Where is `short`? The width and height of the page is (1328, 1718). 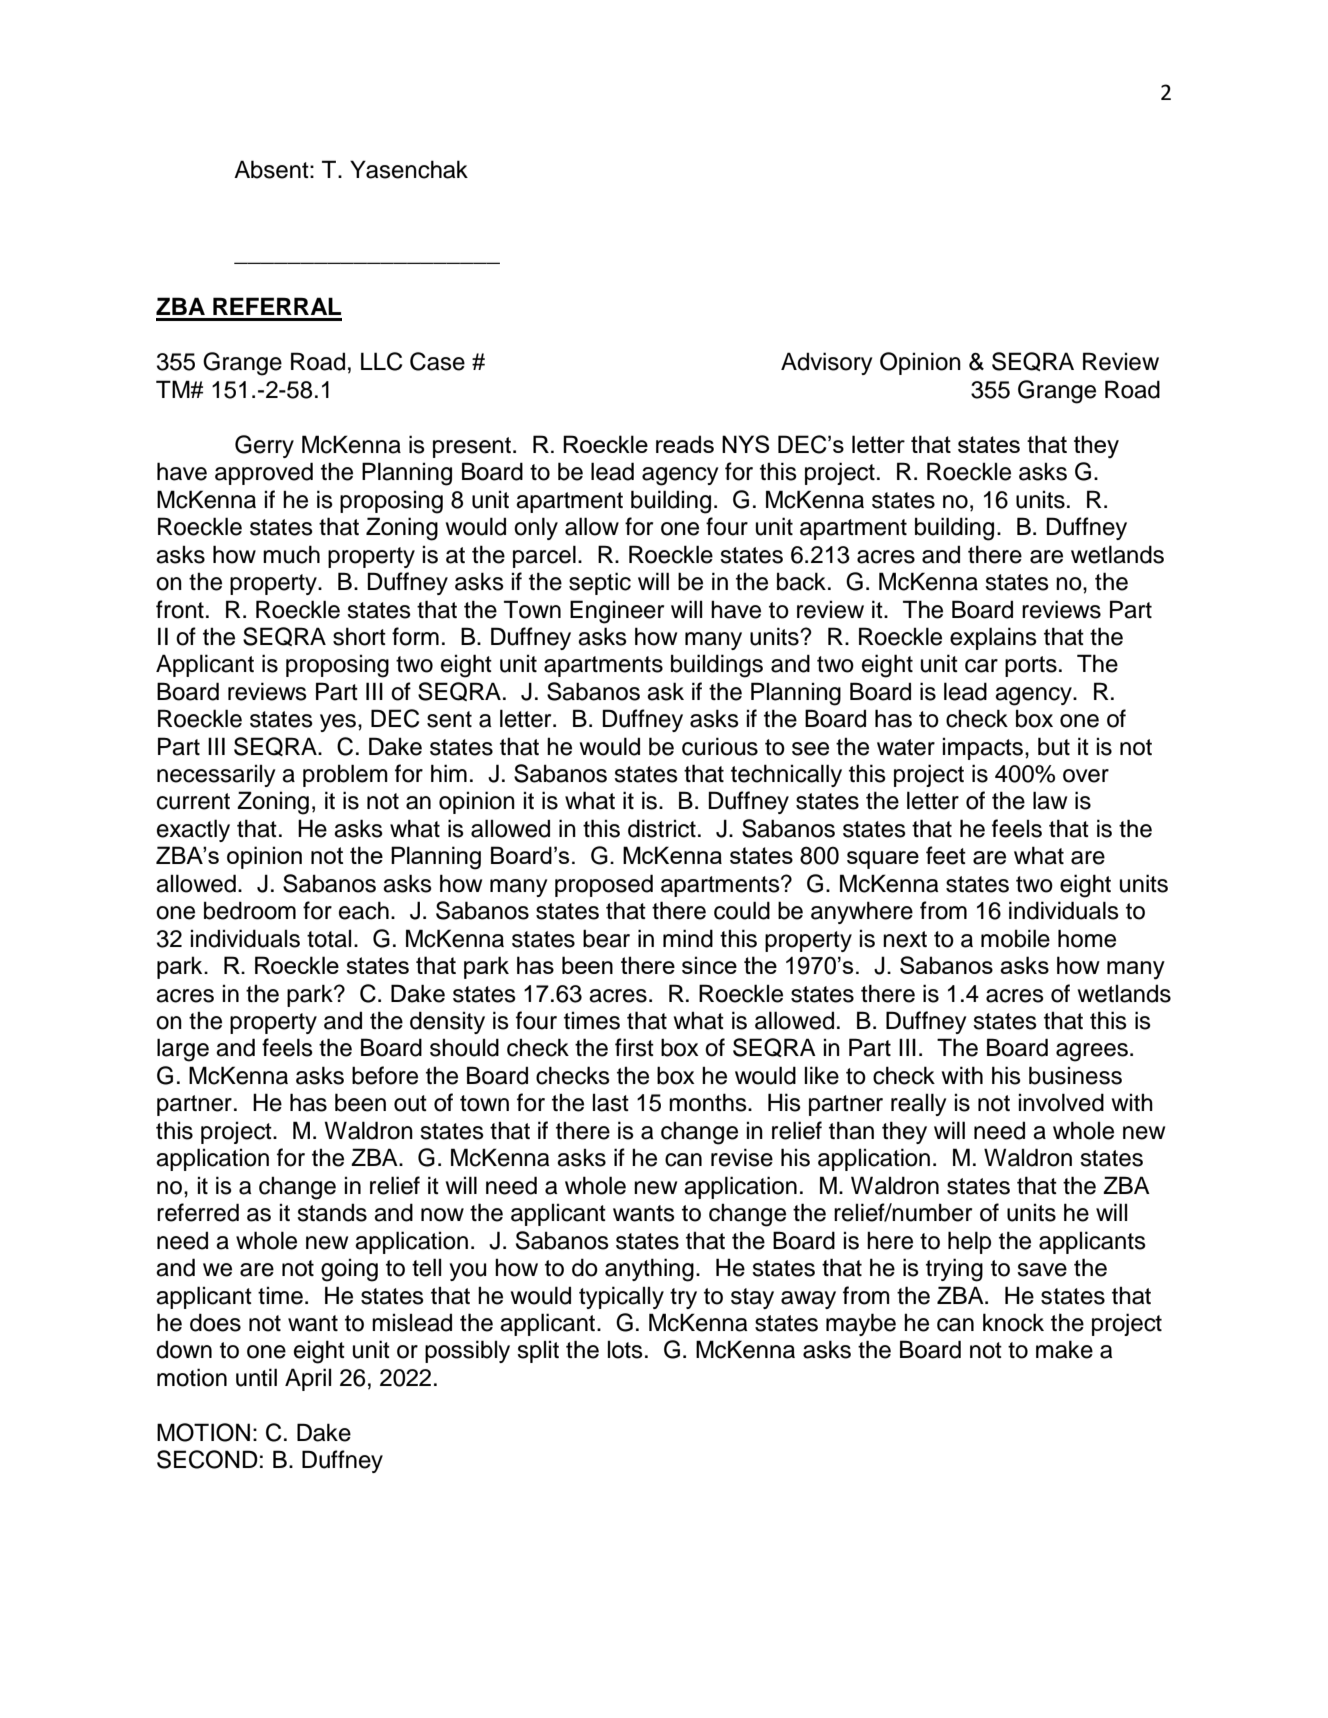
short is located at coordinates (359, 636).
